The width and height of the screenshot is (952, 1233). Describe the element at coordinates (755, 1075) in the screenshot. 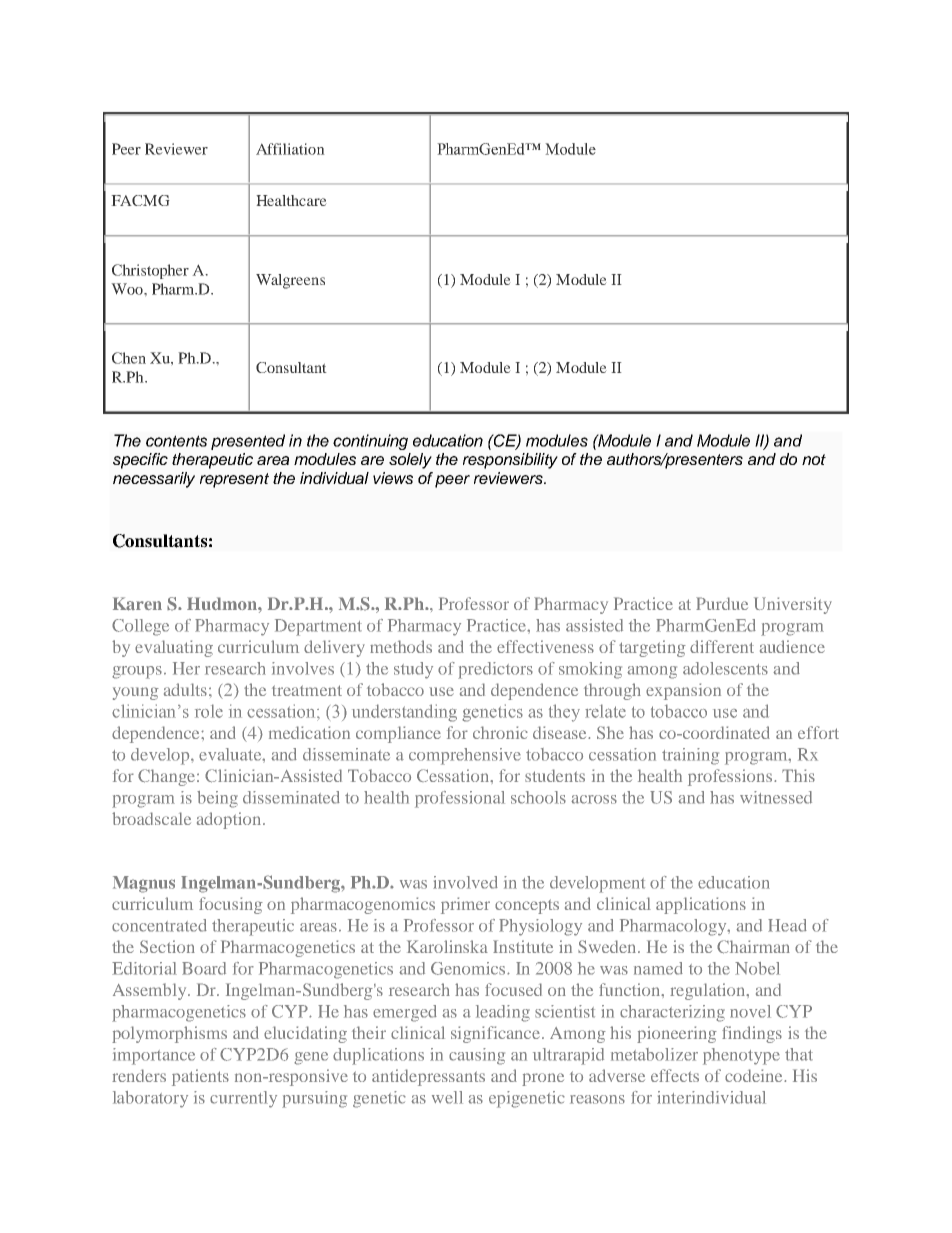

I see `codeine` at that location.
